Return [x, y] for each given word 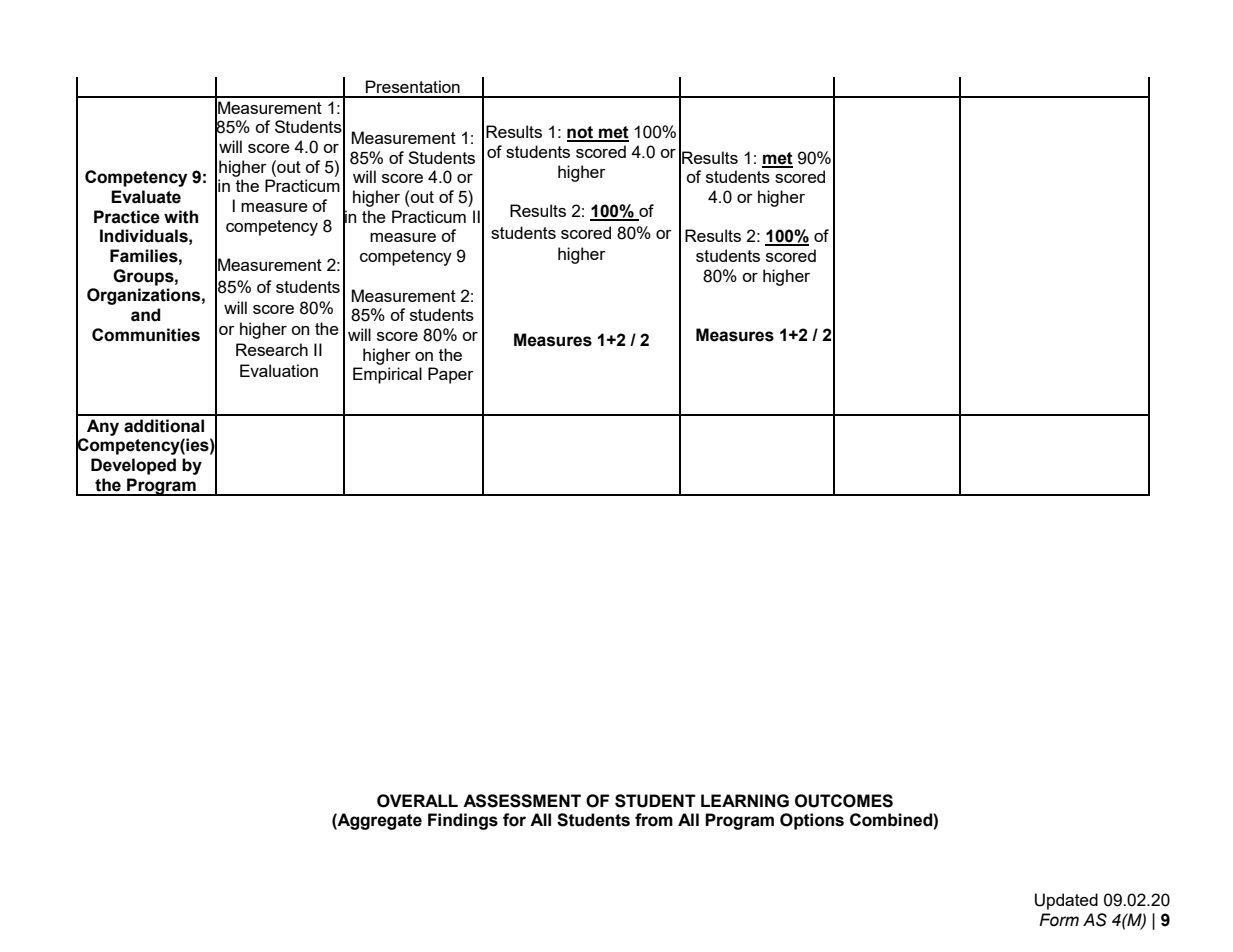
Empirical [387, 375]
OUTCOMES [844, 801]
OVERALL [417, 801]
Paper [451, 375]
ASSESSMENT [522, 801]
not [581, 133]
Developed [133, 466]
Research [272, 349]
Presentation [413, 86]
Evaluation [279, 370]
